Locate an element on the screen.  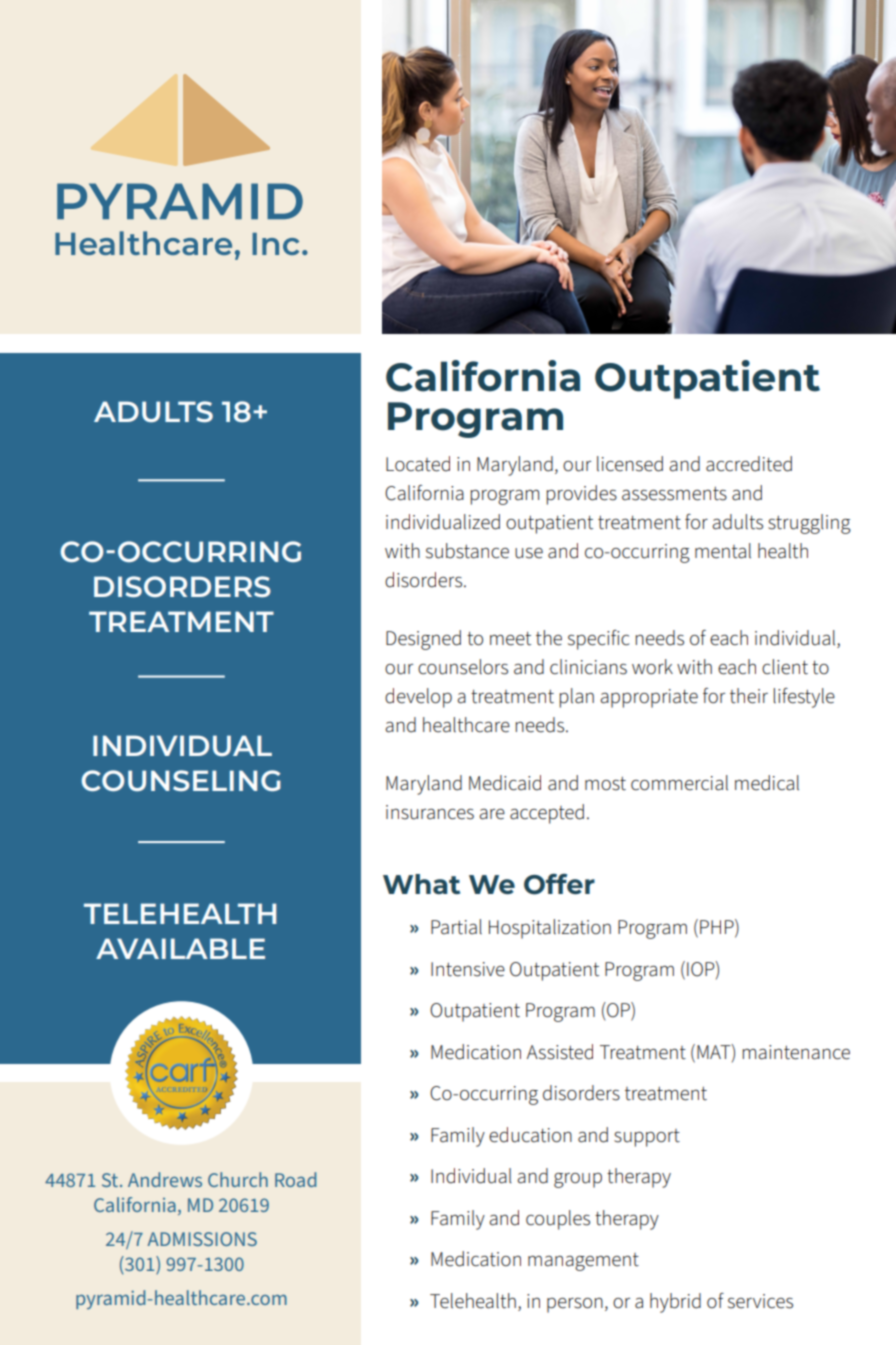
accredited is located at coordinates (749, 464).
